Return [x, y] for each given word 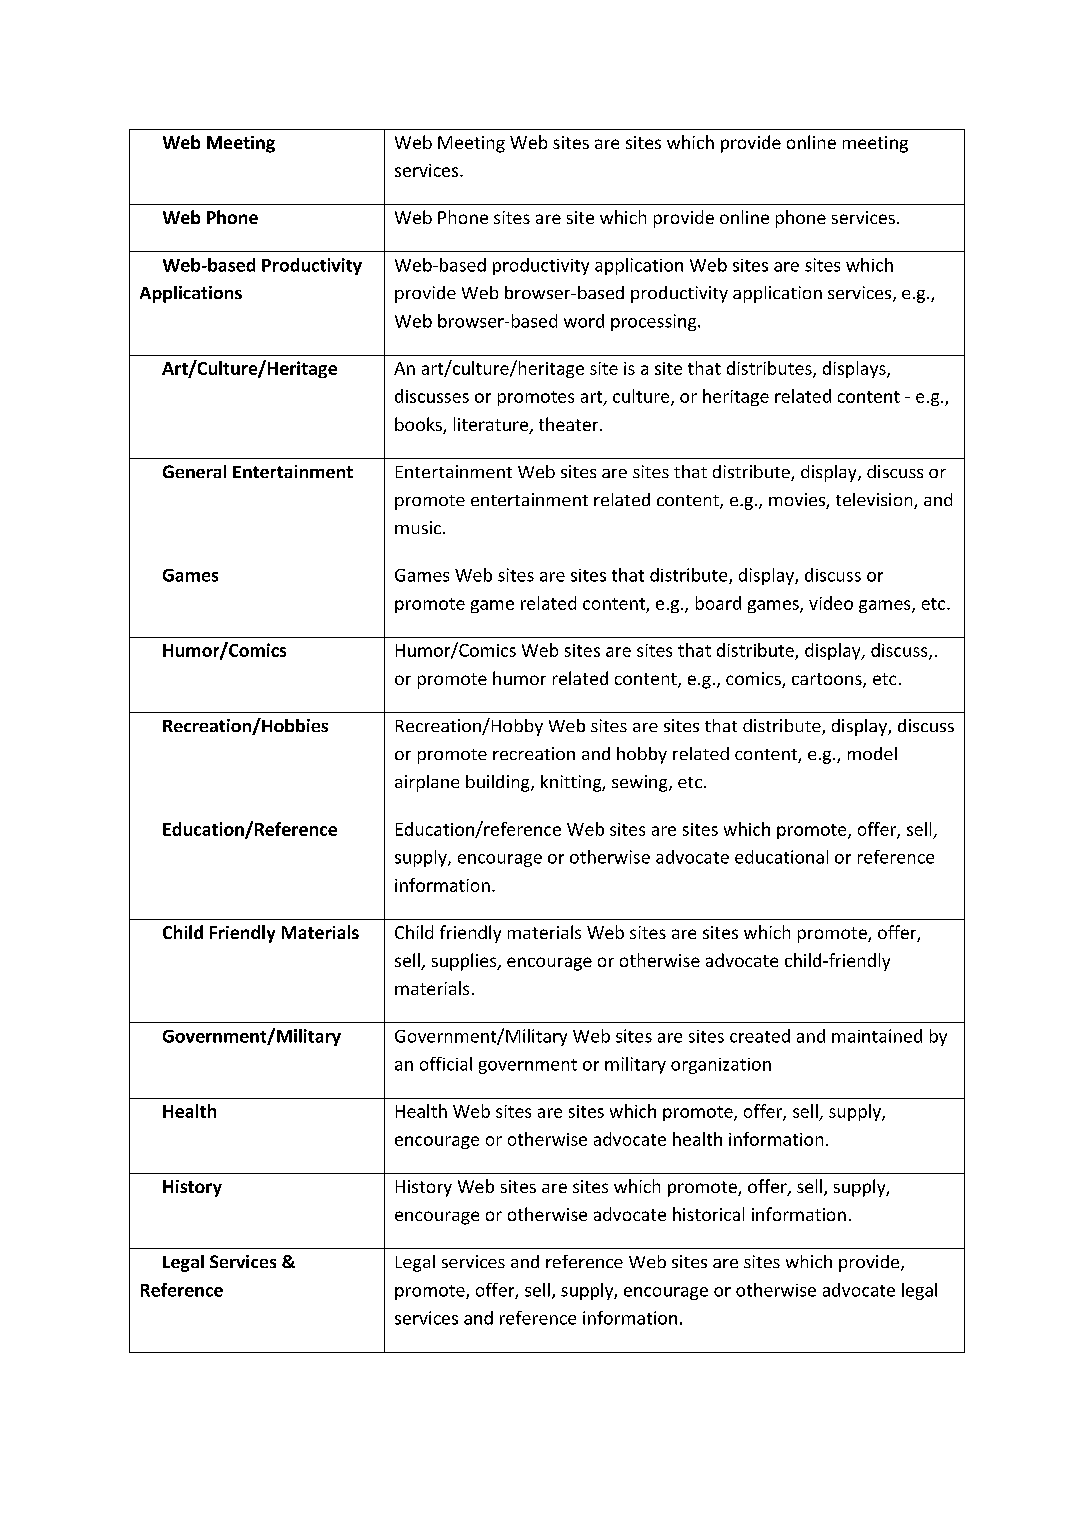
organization [721, 1066]
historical [708, 1214]
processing [655, 322]
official [446, 1064]
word [584, 321]
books [419, 425]
